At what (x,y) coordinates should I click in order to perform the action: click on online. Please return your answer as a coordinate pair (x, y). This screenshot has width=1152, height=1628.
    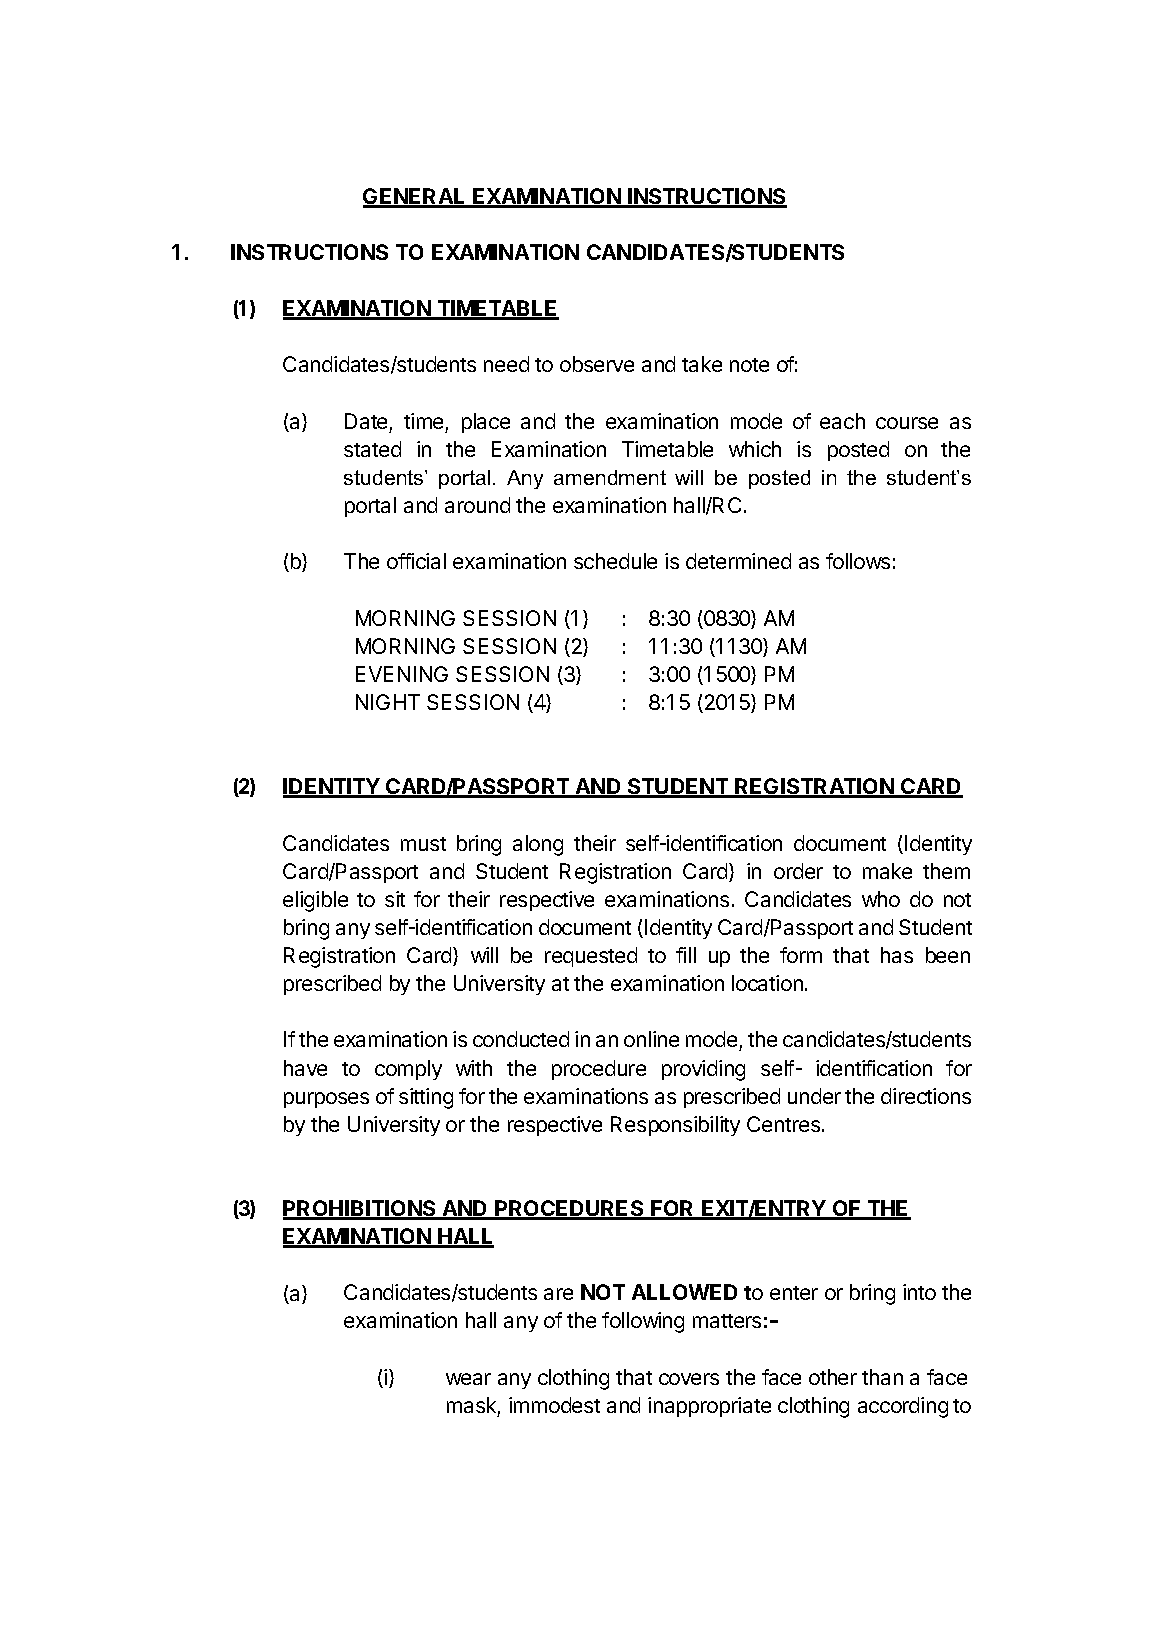
    Looking at the image, I should click on (651, 1039).
